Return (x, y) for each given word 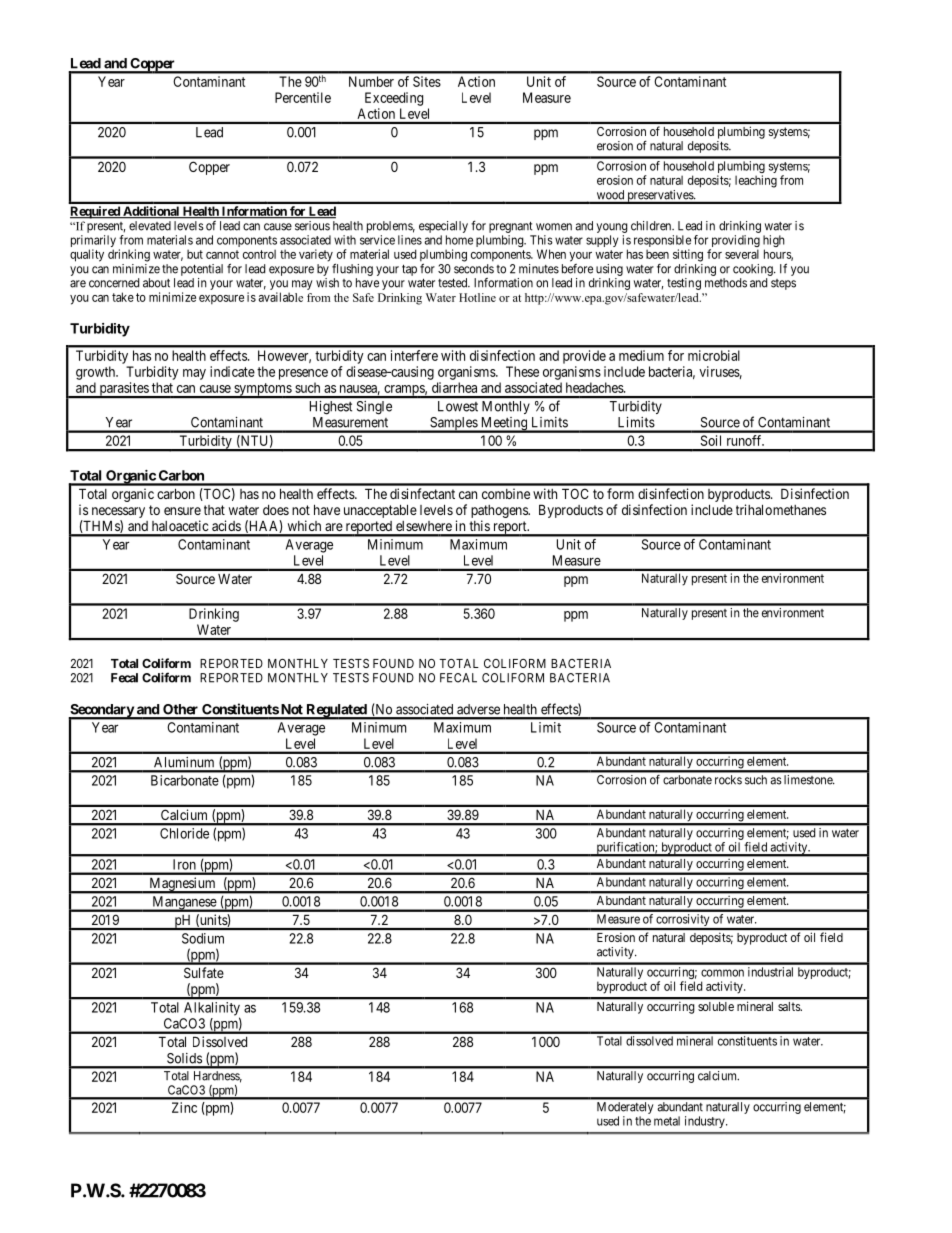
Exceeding (394, 99)
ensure (182, 511)
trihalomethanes (781, 509)
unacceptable (380, 511)
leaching (756, 181)
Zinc (184, 1107)
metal (667, 1121)
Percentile (303, 97)
